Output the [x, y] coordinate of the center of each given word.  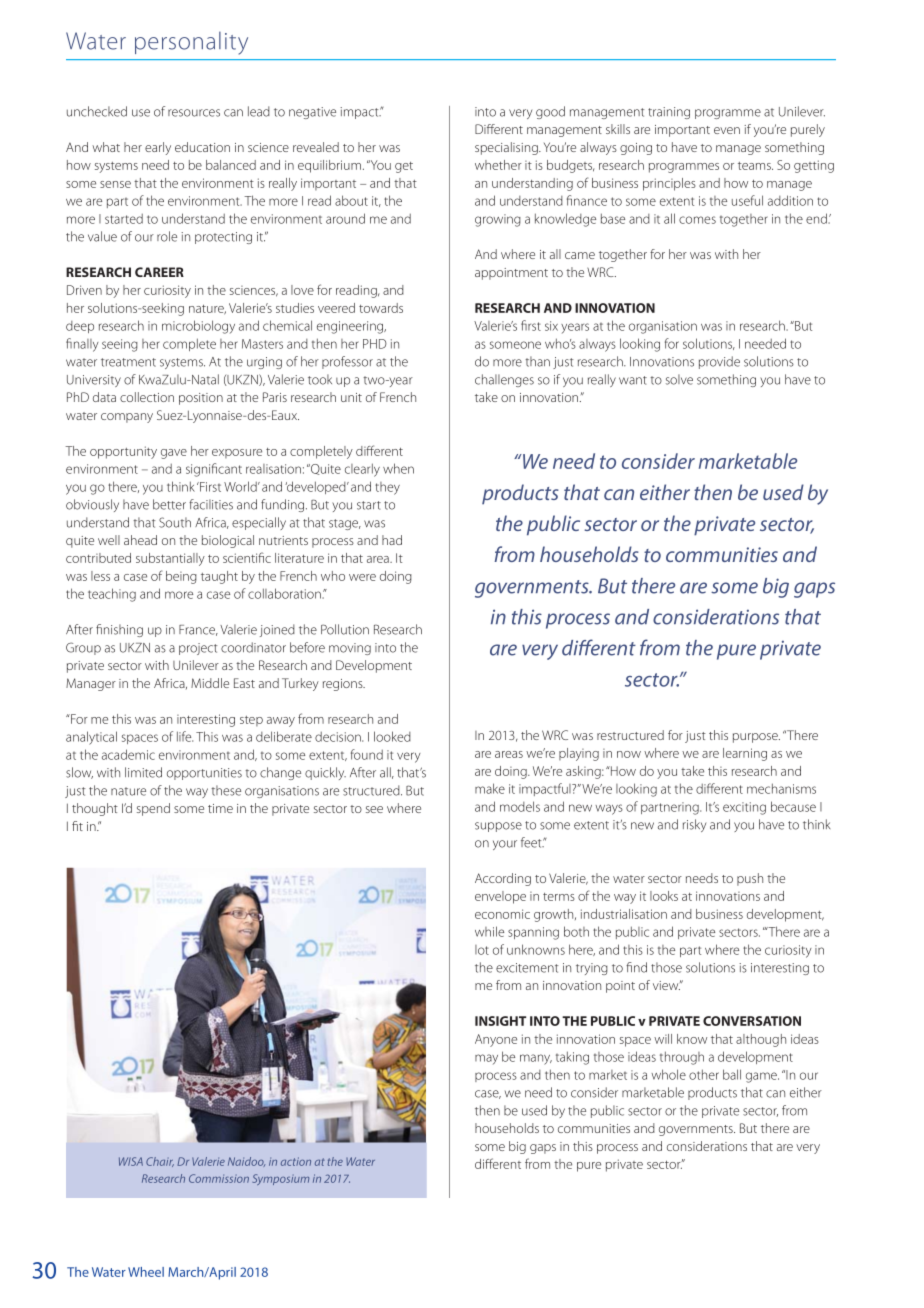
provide [719, 362]
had [392, 540]
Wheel [146, 1272]
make [490, 788]
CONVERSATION [752, 1021]
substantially [170, 559]
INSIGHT [500, 1021]
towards [381, 308]
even [727, 130]
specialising [507, 148]
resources [194, 113]
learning [745, 754]
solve [679, 379]
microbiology [198, 327]
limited [143, 772]
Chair [160, 1162]
